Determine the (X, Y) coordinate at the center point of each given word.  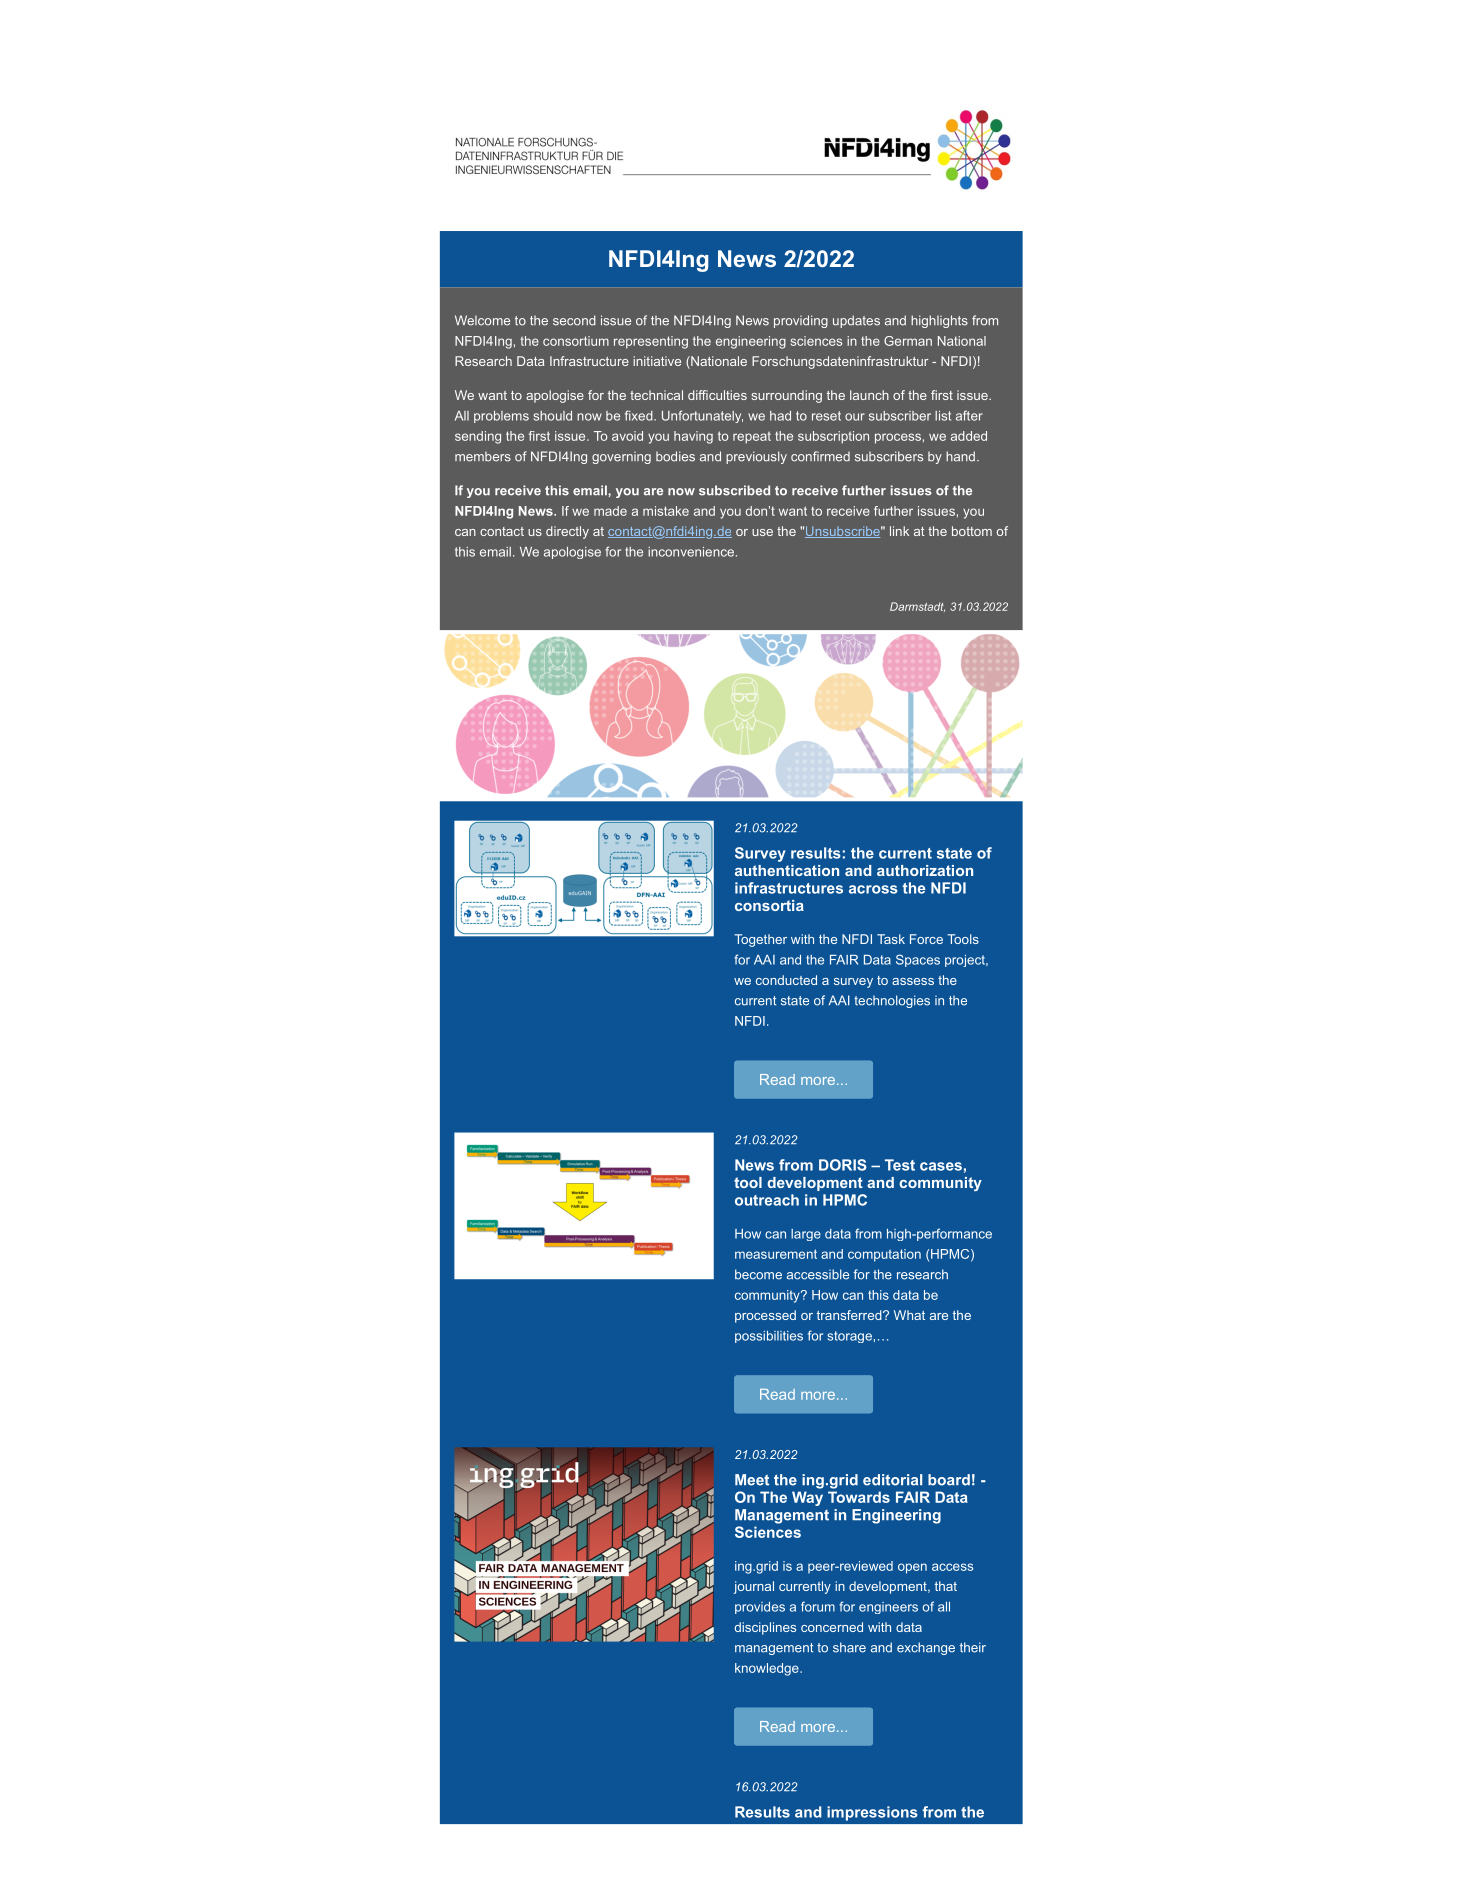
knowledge (768, 1669)
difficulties (717, 395)
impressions (872, 1813)
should (552, 416)
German (908, 341)
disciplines (765, 1628)
